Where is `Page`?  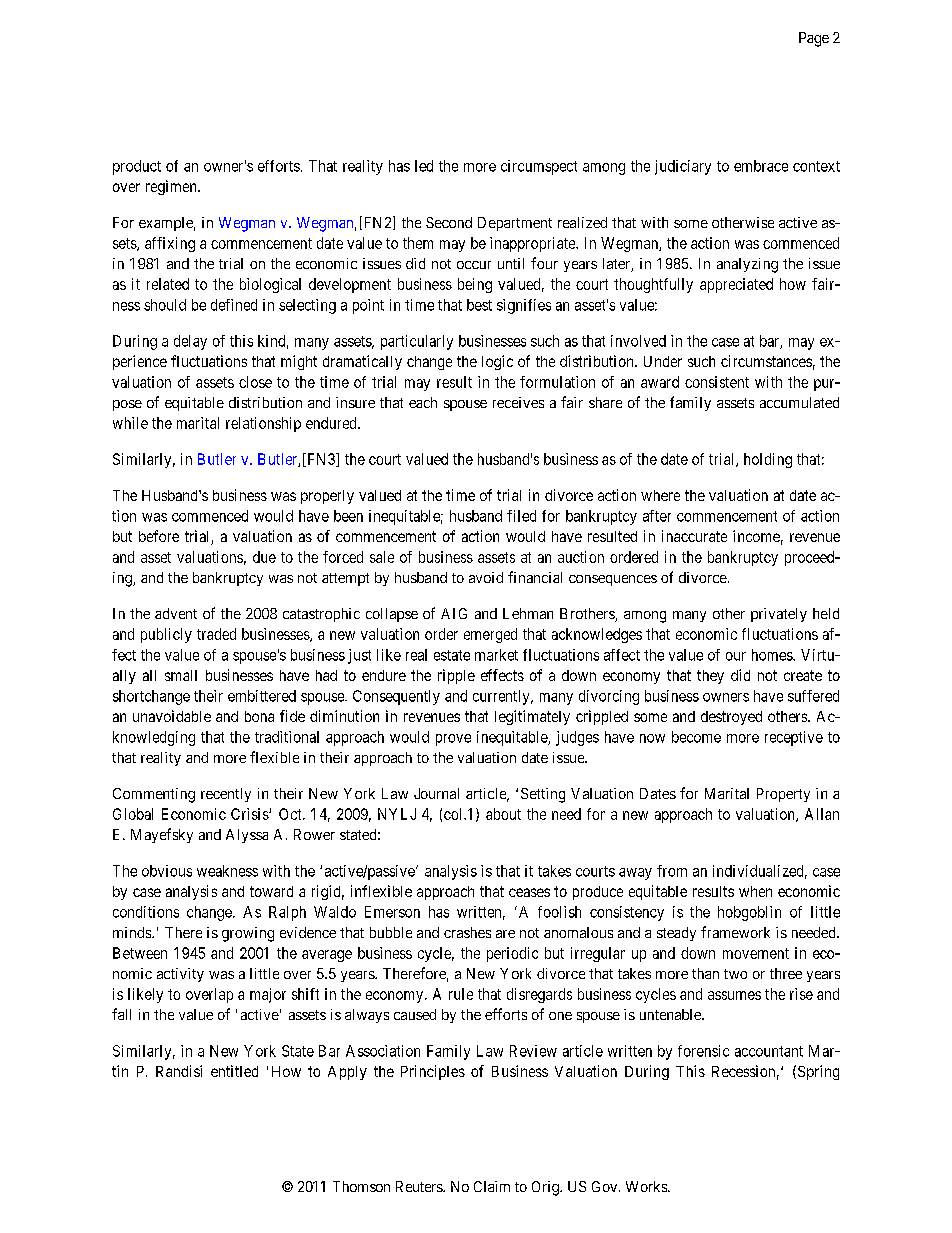 Page is located at coordinates (814, 39).
